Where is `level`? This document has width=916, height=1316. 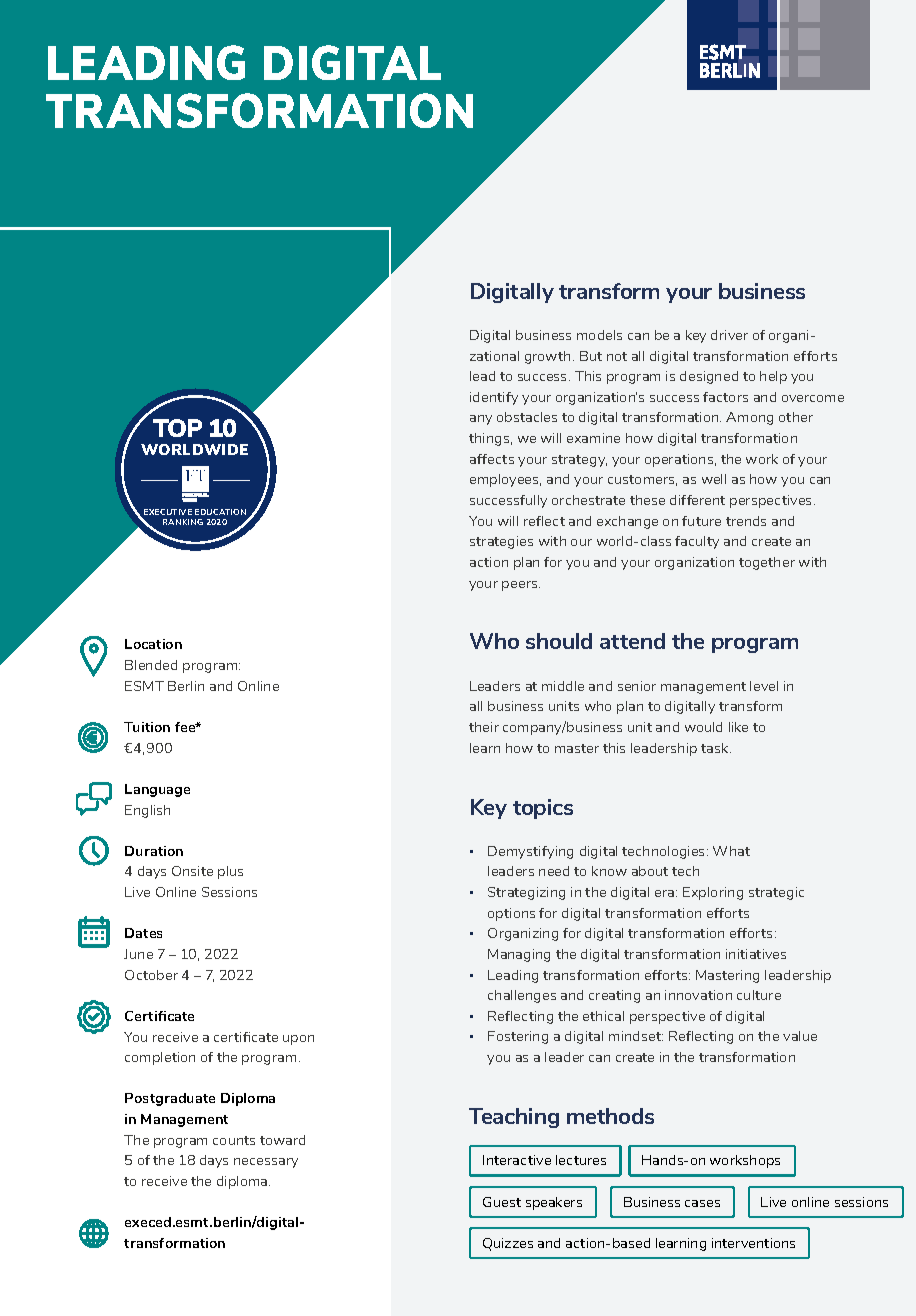 level is located at coordinates (764, 686).
